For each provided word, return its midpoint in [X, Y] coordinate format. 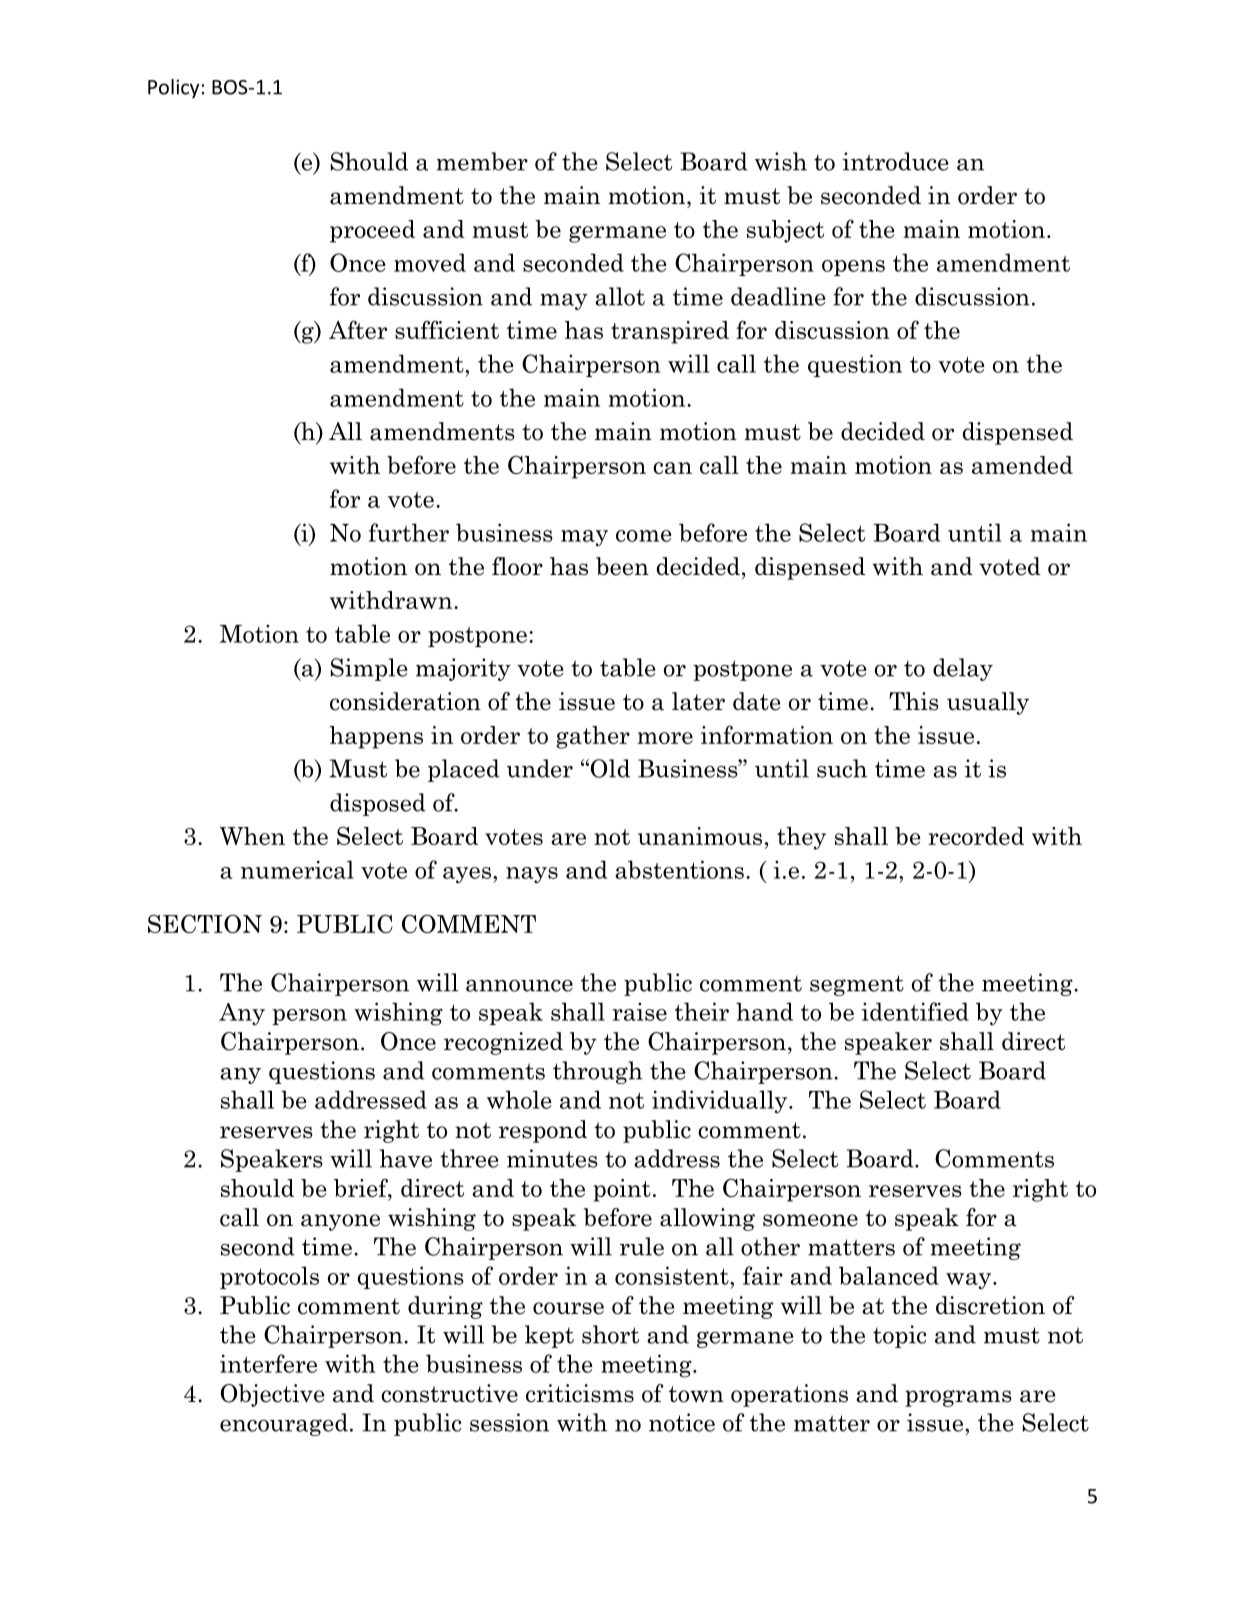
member [482, 161]
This [914, 701]
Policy [173, 89]
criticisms [580, 1393]
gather [593, 737]
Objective [272, 1395]
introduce [895, 161]
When [252, 836]
